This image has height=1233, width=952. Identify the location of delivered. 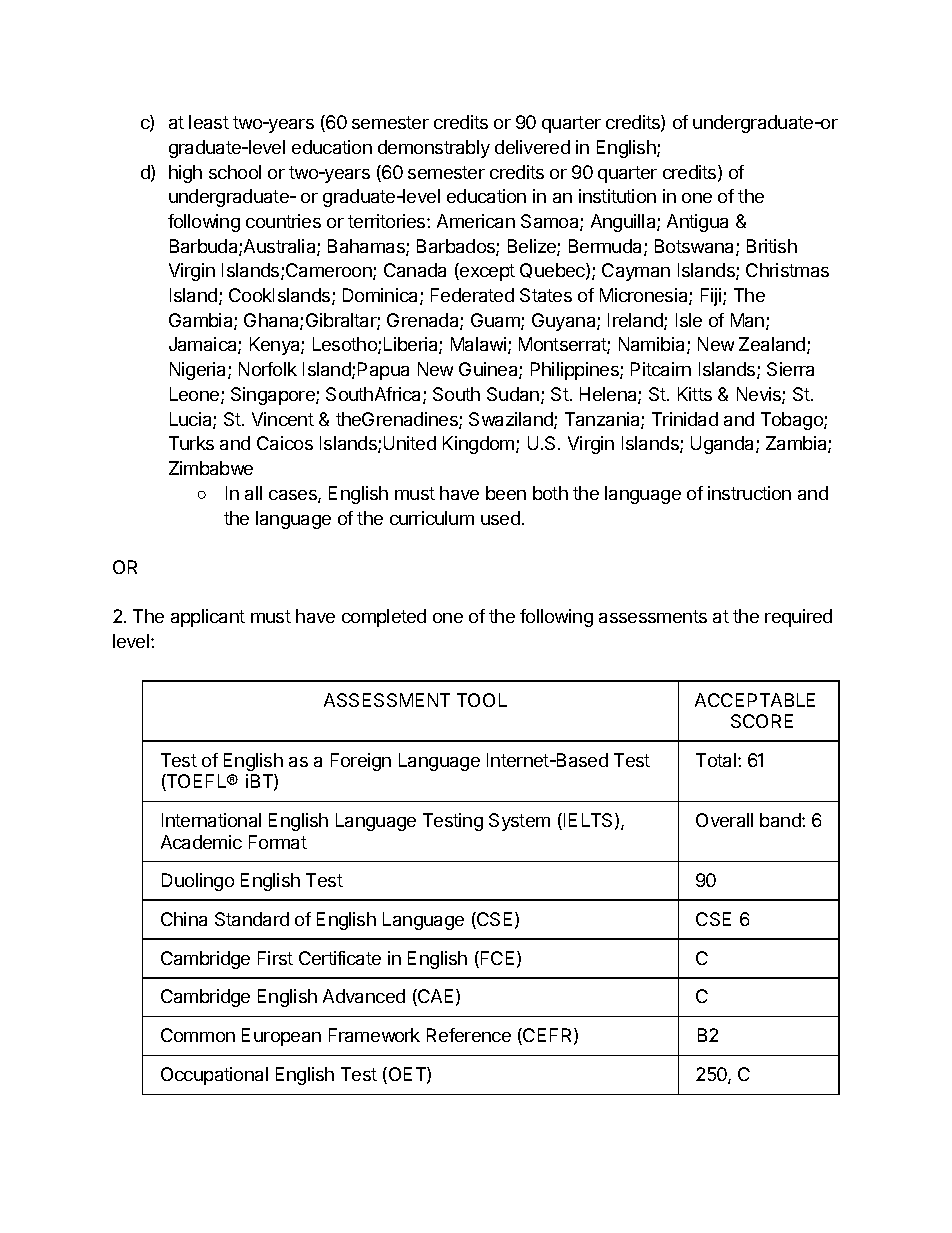
(532, 147).
